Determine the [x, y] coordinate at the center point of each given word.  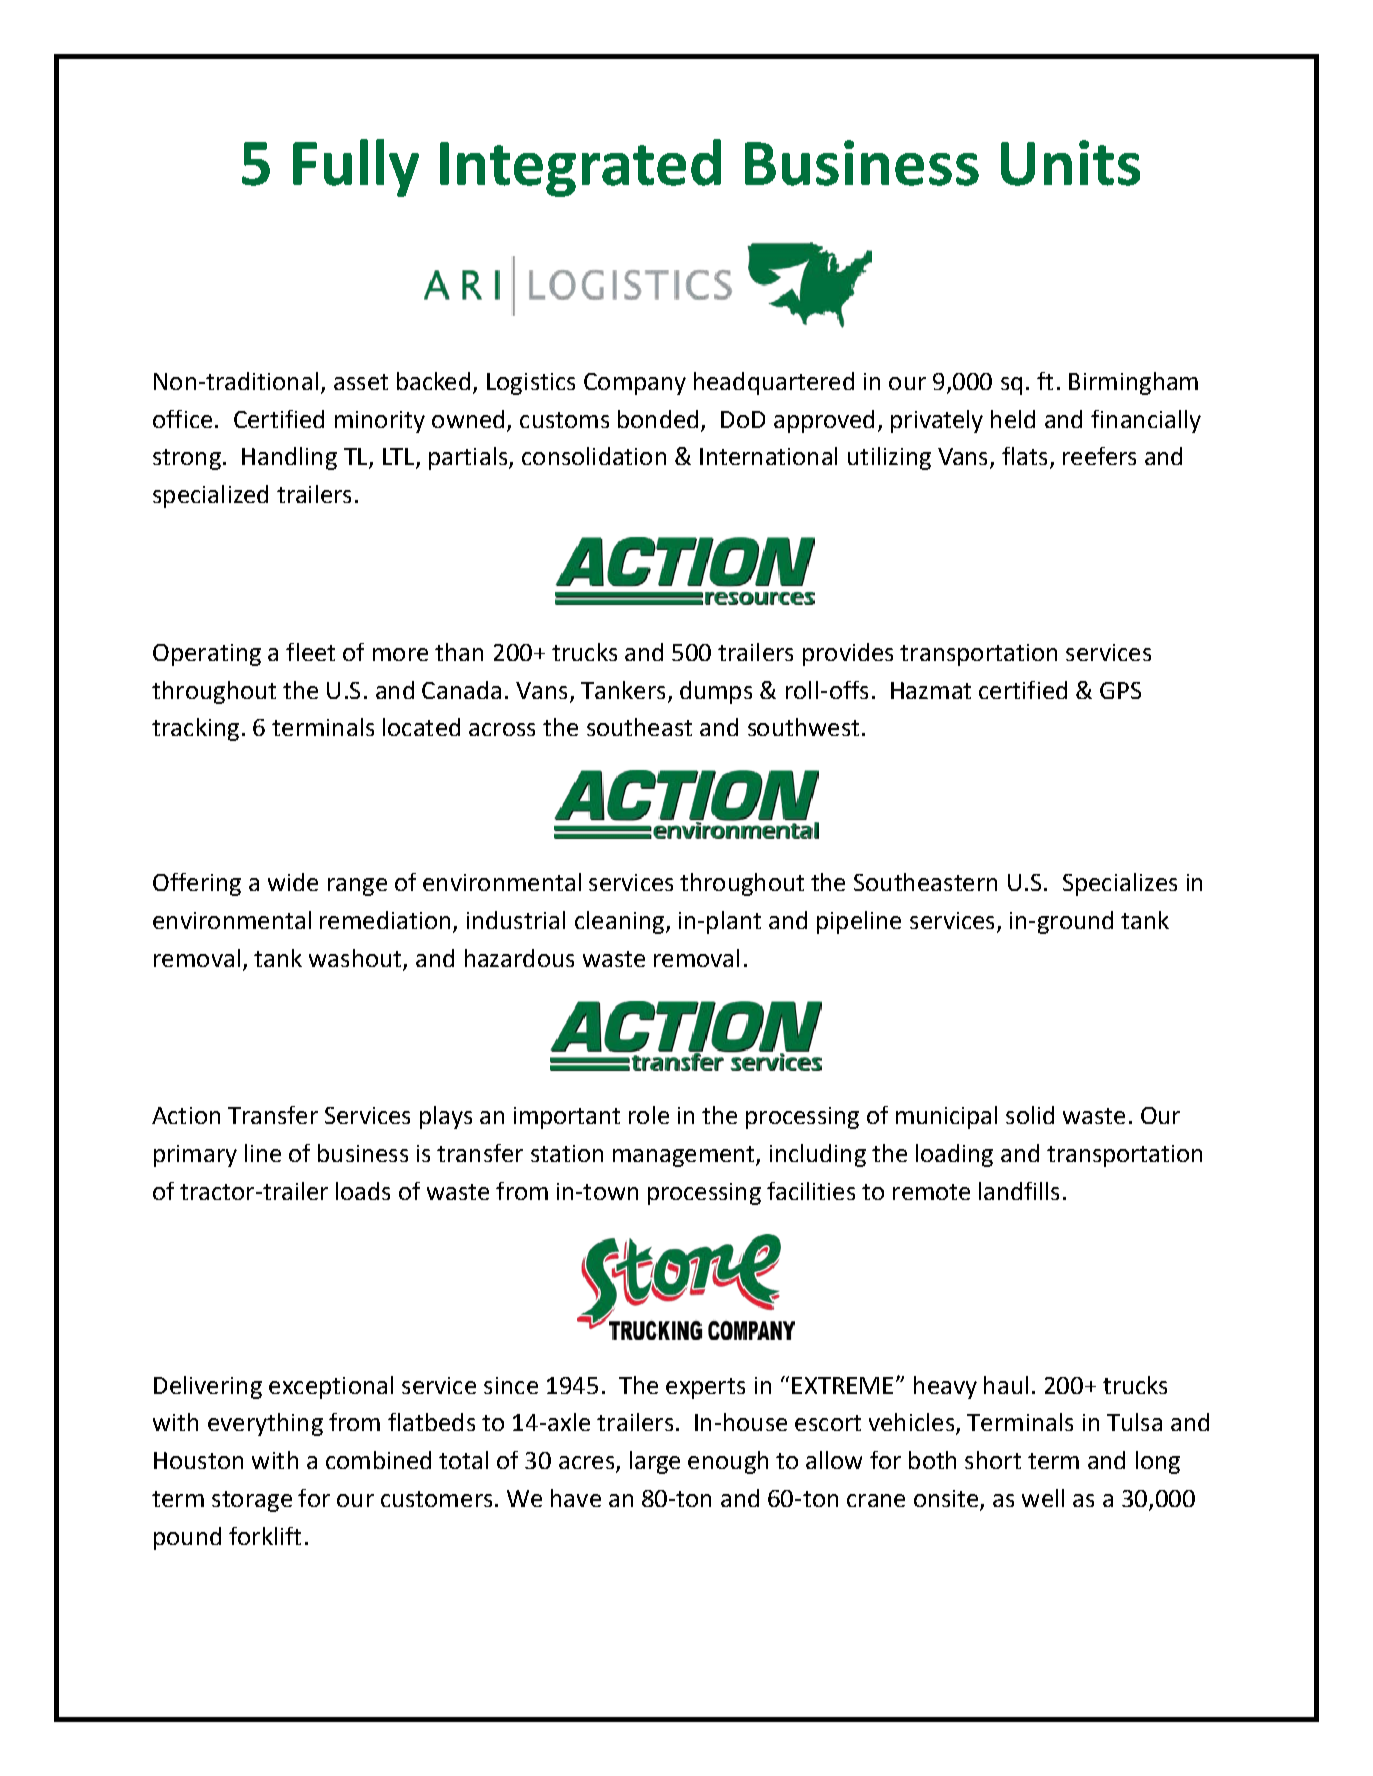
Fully [356, 168]
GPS [1120, 690]
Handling [289, 458]
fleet [310, 652]
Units [1070, 163]
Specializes [1120, 884]
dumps [716, 692]
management [685, 1156]
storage [252, 1501]
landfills [1019, 1191]
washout [355, 958]
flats [1024, 456]
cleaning [619, 922]
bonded [658, 419]
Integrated [580, 168]
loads [363, 1191]
